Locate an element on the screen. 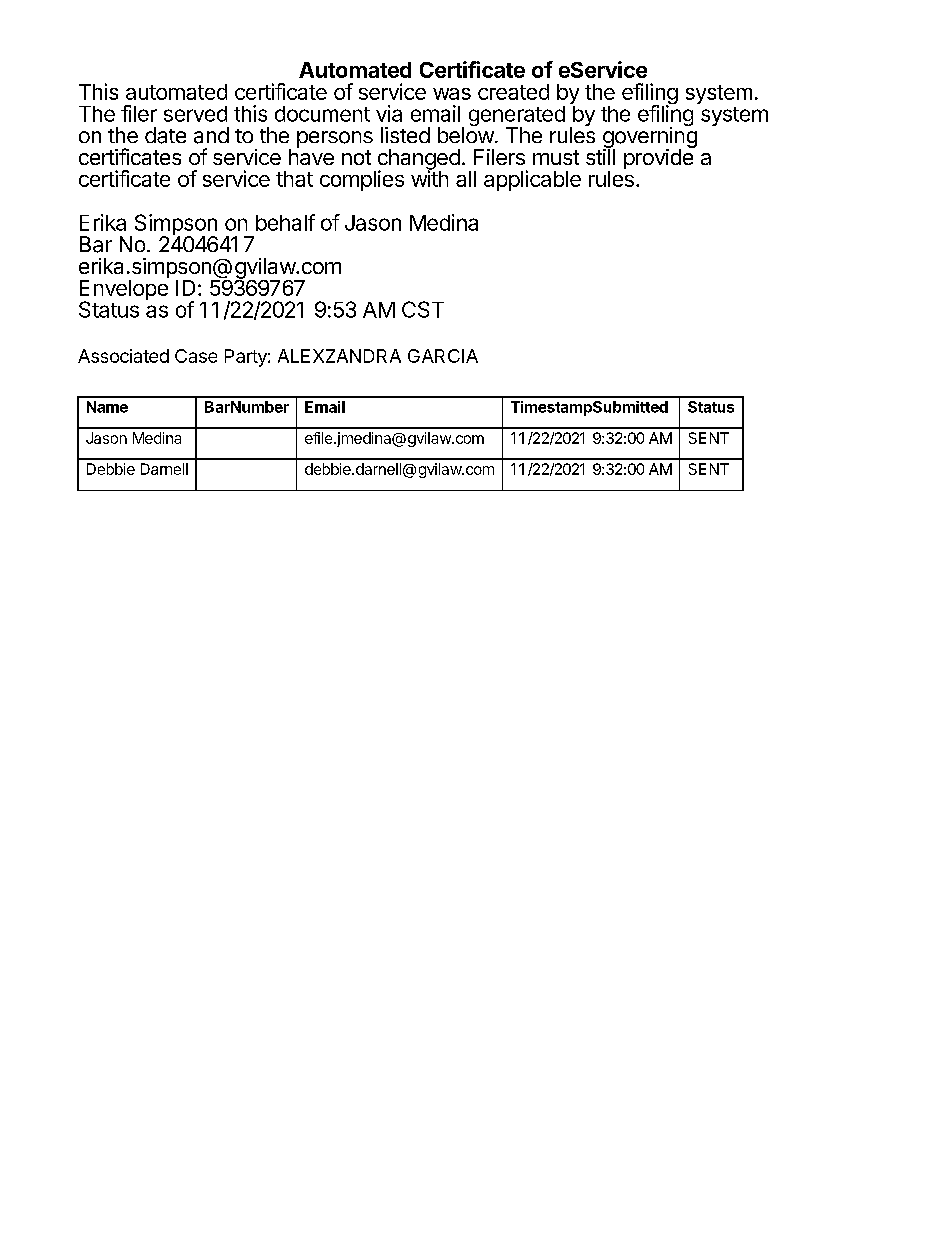 The width and height of the screenshot is (952, 1233). created is located at coordinates (513, 92).
